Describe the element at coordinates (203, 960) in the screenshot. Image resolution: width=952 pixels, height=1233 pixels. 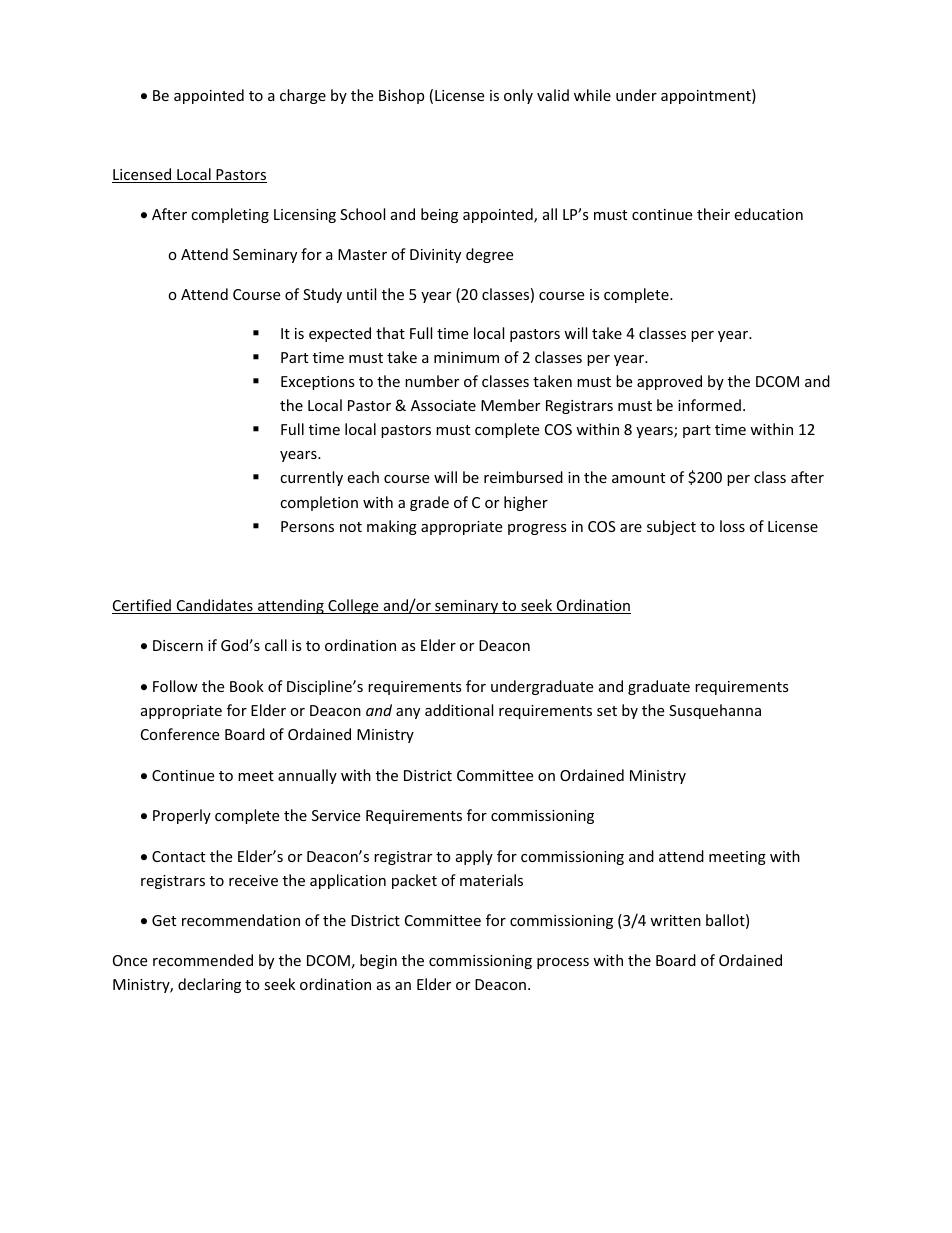
I see `recommended` at that location.
